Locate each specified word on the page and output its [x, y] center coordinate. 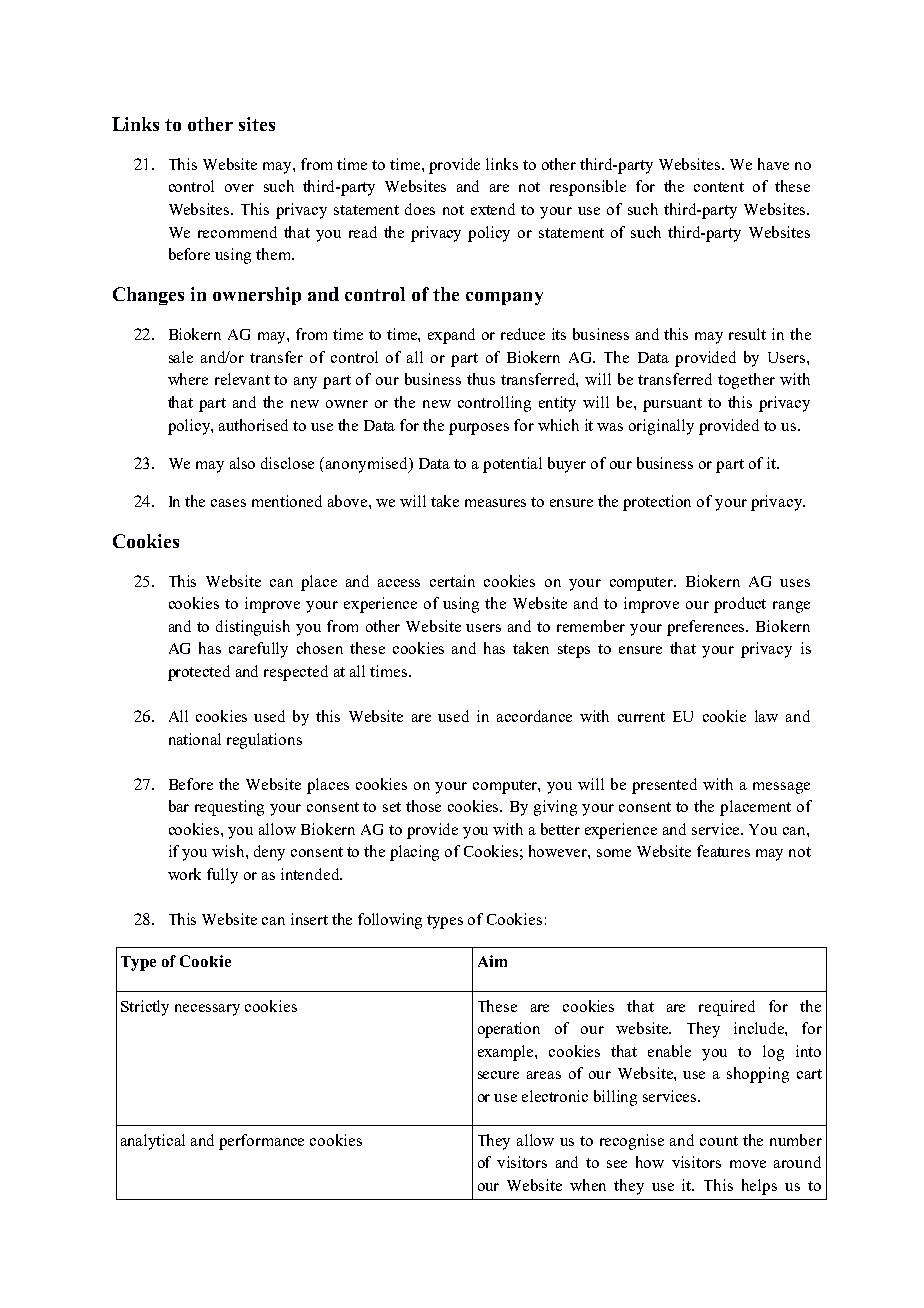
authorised [253, 425]
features [723, 851]
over [239, 188]
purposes [479, 429]
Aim [492, 961]
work [184, 874]
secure [498, 1075]
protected [199, 673]
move [748, 1164]
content [719, 187]
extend [493, 209]
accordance [534, 716]
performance [261, 1142]
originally [661, 427]
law [766, 716]
